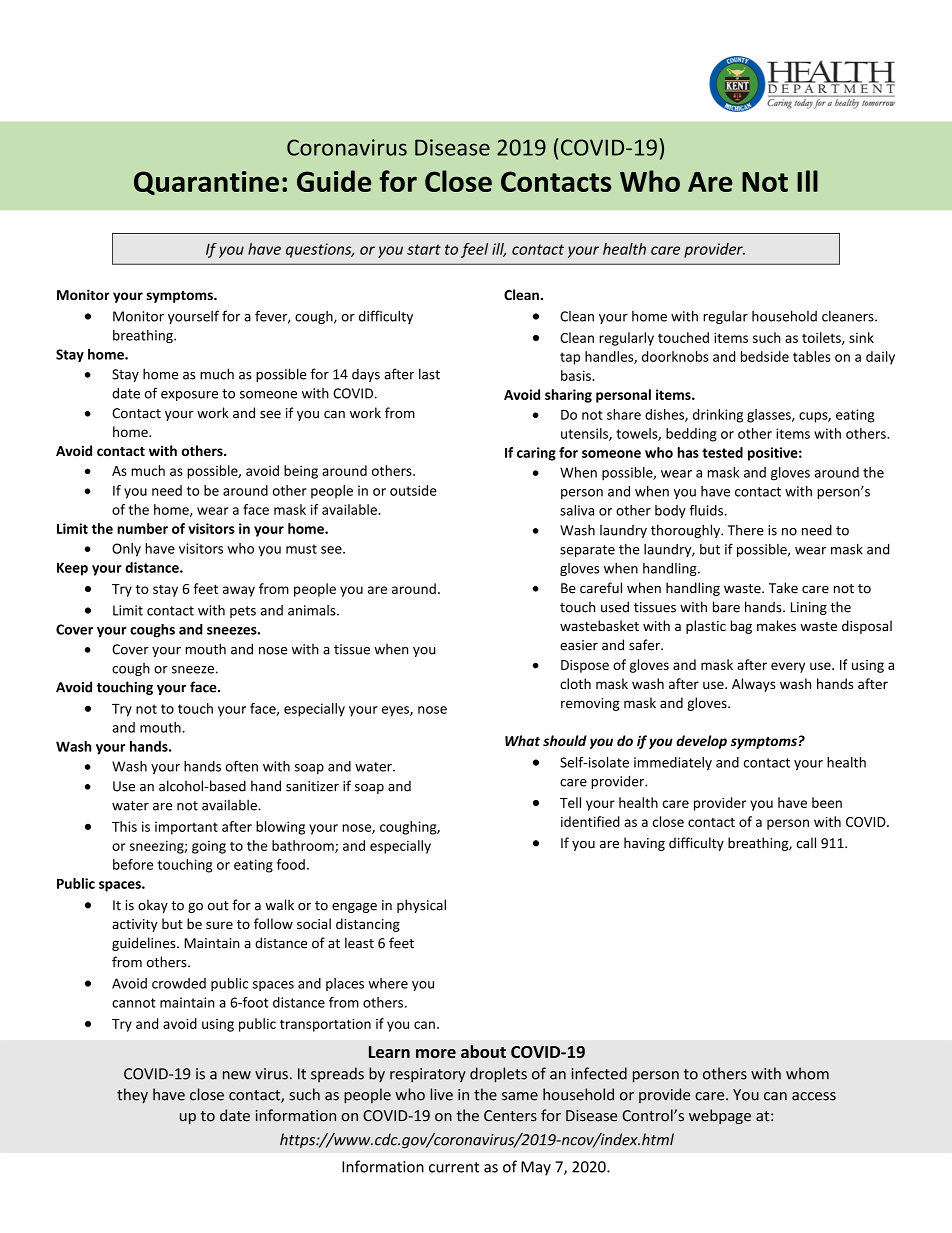  What do you see at coordinates (179, 983) in the screenshot?
I see `crowded` at bounding box center [179, 983].
